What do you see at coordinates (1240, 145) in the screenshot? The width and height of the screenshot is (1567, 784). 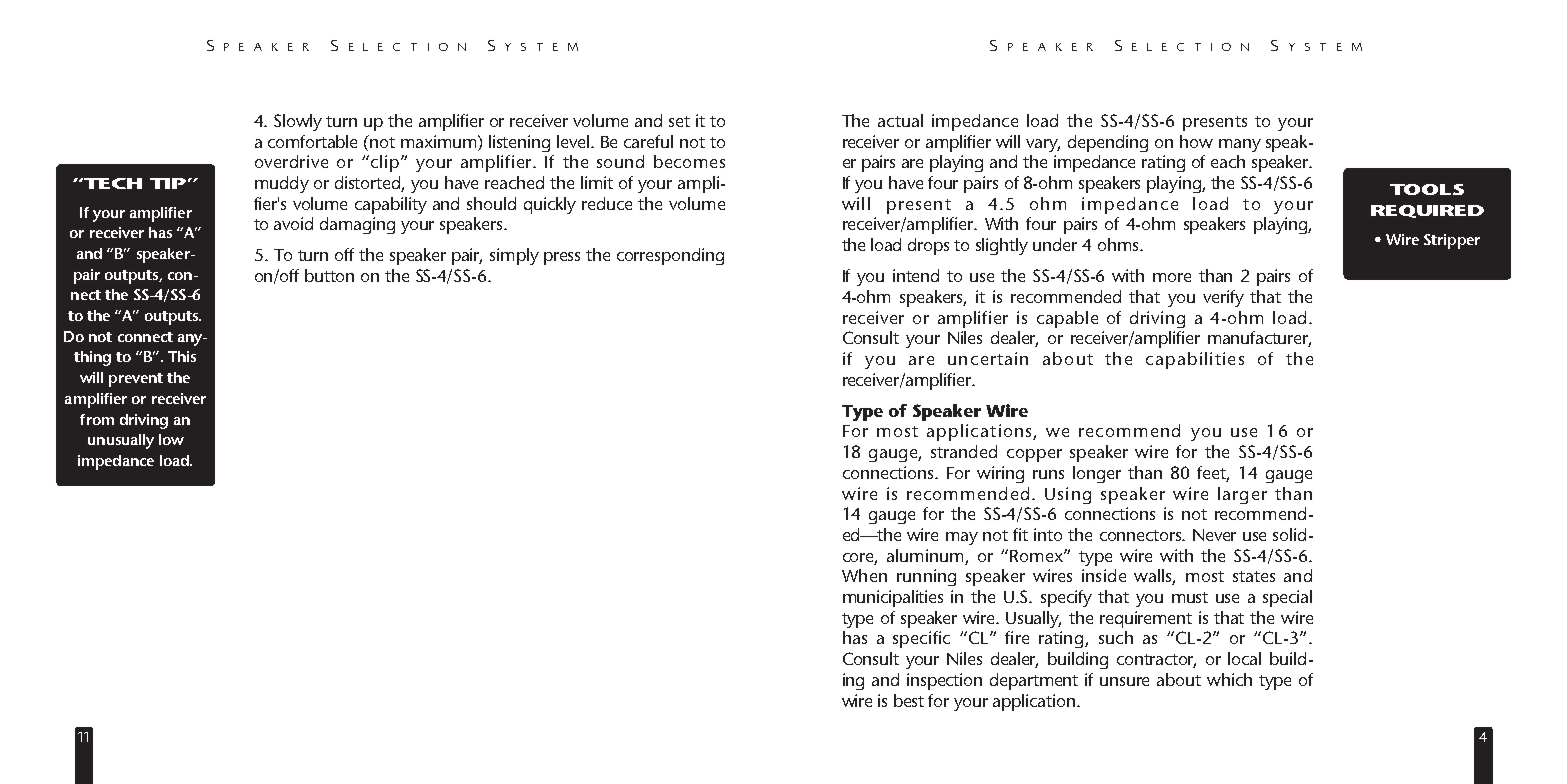 I see `many` at bounding box center [1240, 145].
